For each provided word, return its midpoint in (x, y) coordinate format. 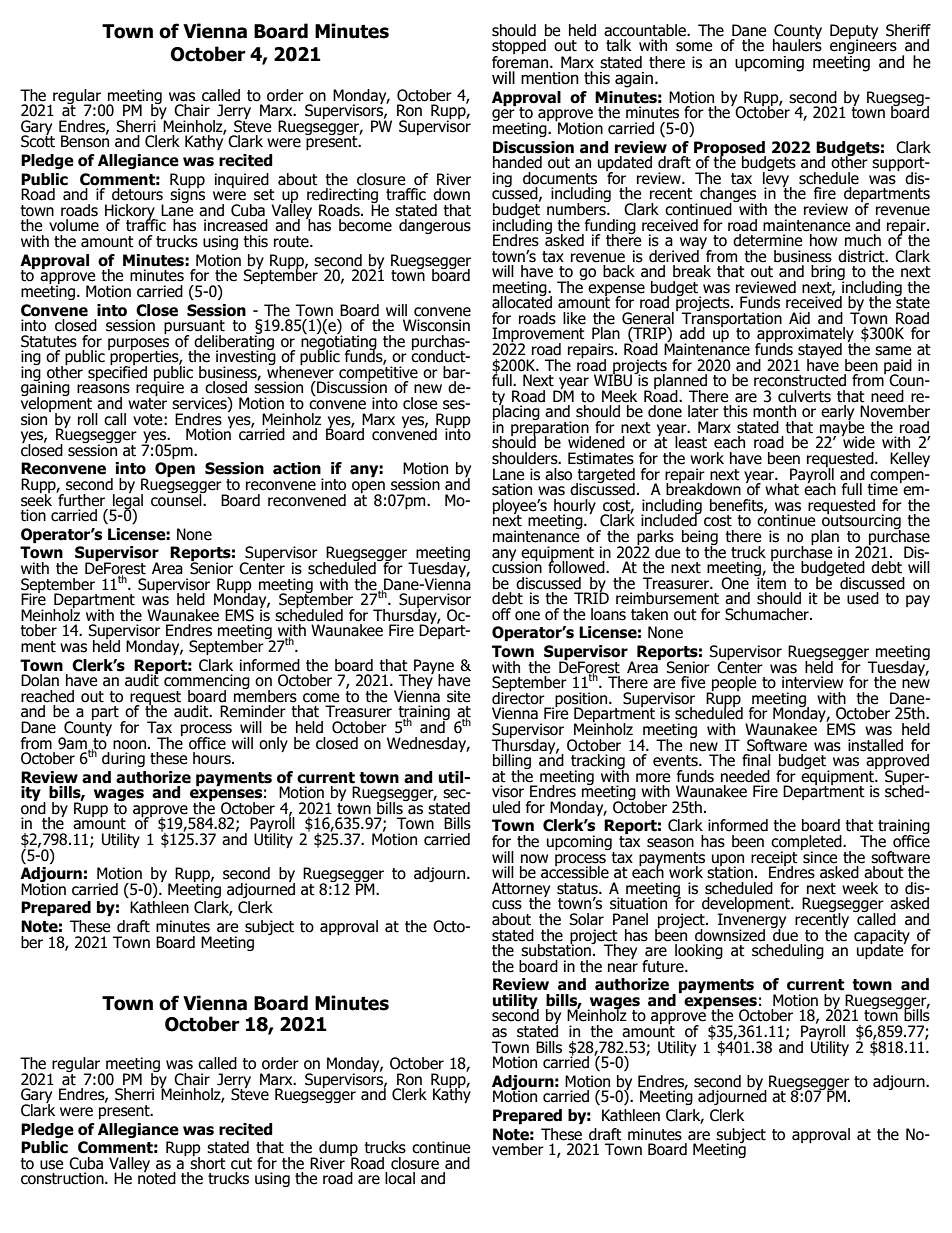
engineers (863, 47)
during (123, 759)
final (756, 760)
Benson (85, 141)
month (774, 411)
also (558, 474)
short (208, 1162)
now (534, 859)
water (147, 402)
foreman (521, 61)
